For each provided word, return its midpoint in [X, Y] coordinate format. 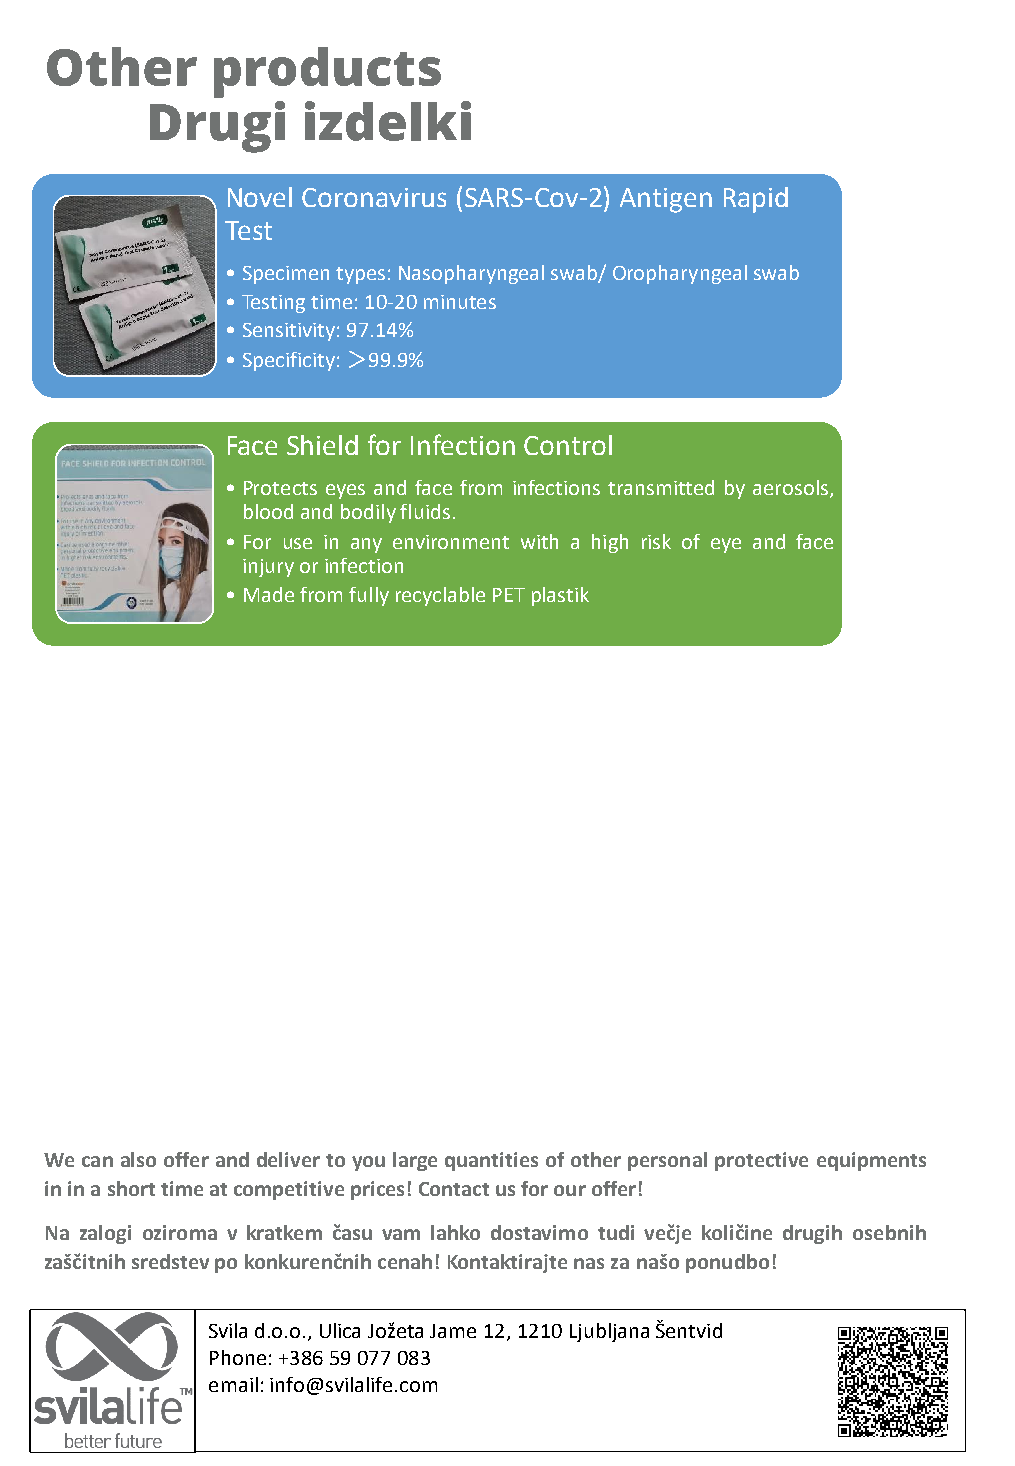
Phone [238, 1357]
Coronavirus [374, 197]
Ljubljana [609, 1332]
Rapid [756, 200]
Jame [453, 1331]
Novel [260, 197]
